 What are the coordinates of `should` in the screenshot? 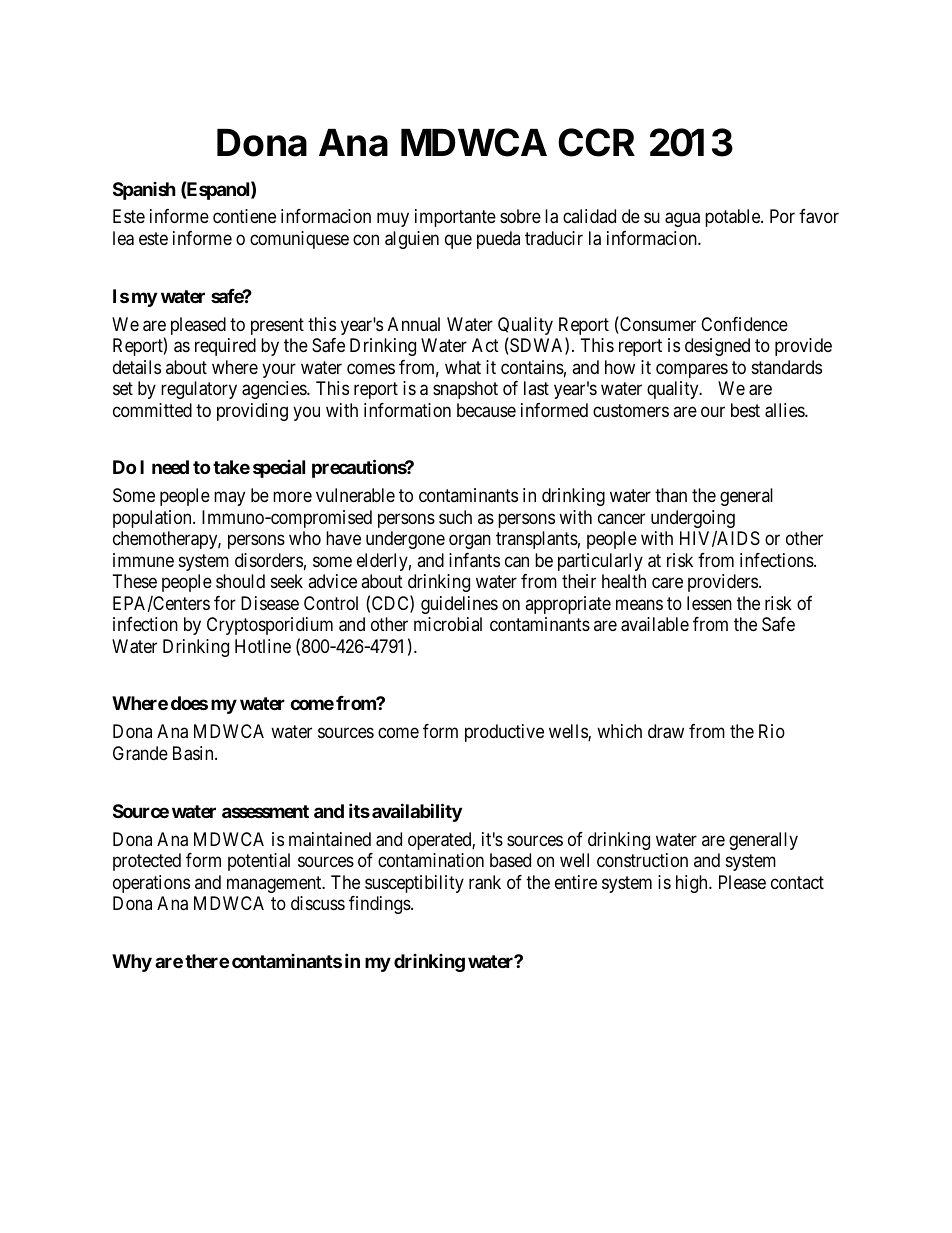 It's located at (240, 581).
